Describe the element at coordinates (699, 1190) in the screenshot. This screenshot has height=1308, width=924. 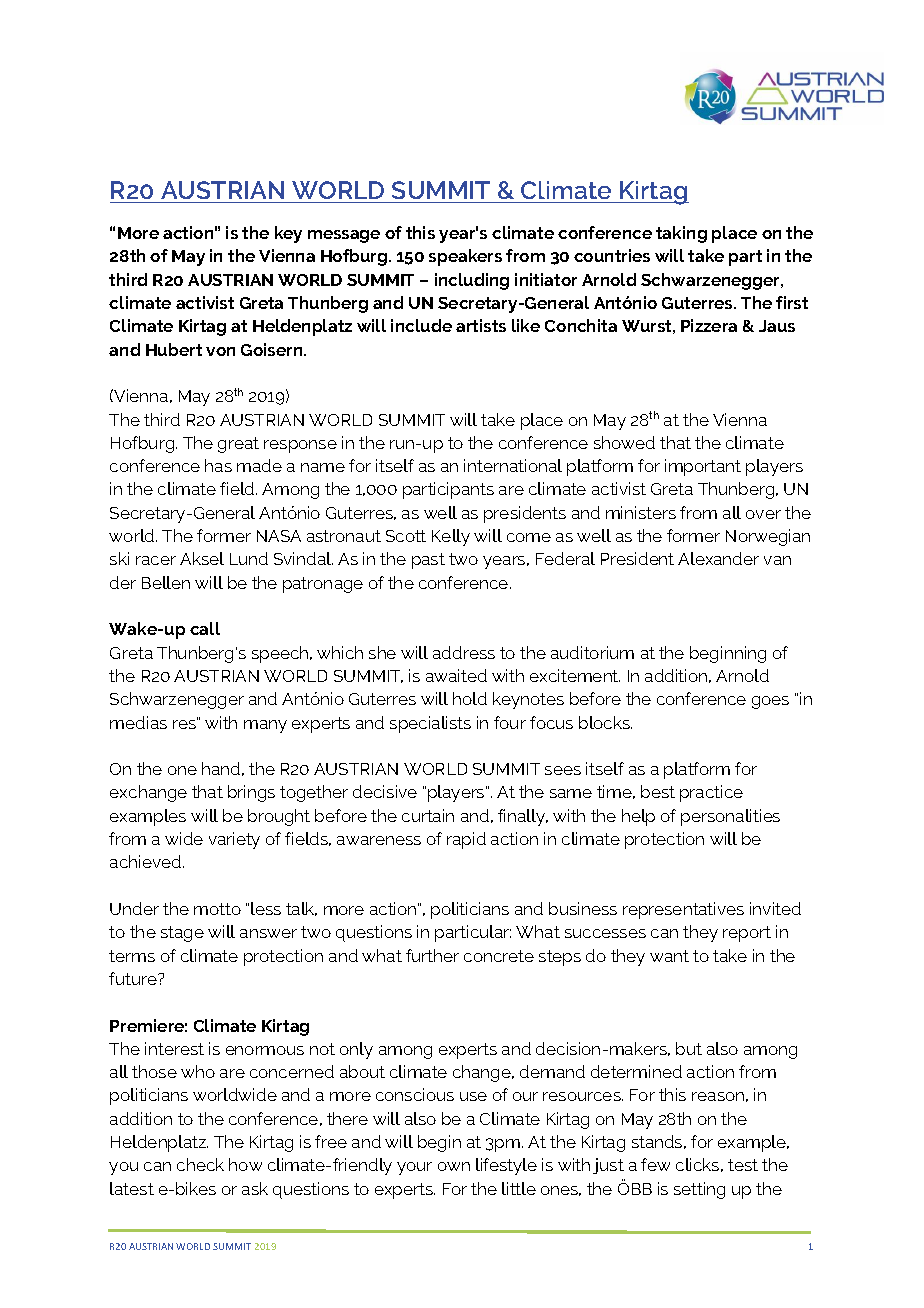
I see `setting` at that location.
